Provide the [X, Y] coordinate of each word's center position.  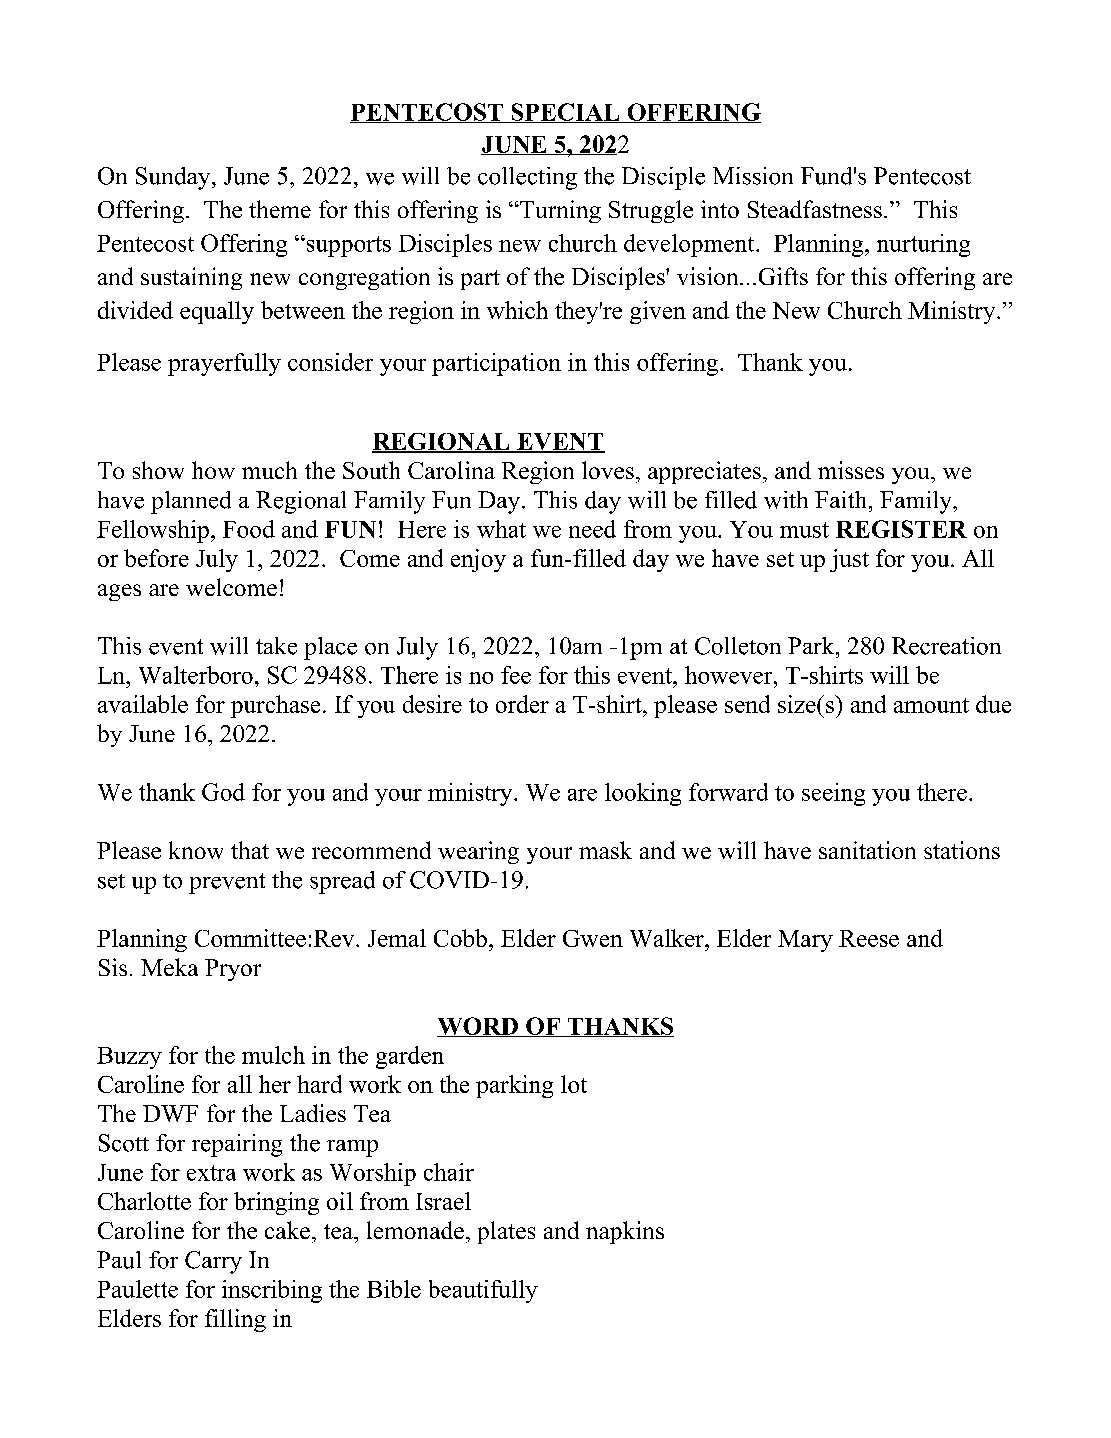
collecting [527, 178]
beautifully [483, 1291]
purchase [275, 706]
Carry [213, 1262]
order [522, 704]
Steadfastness [815, 209]
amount [931, 705]
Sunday [174, 178]
